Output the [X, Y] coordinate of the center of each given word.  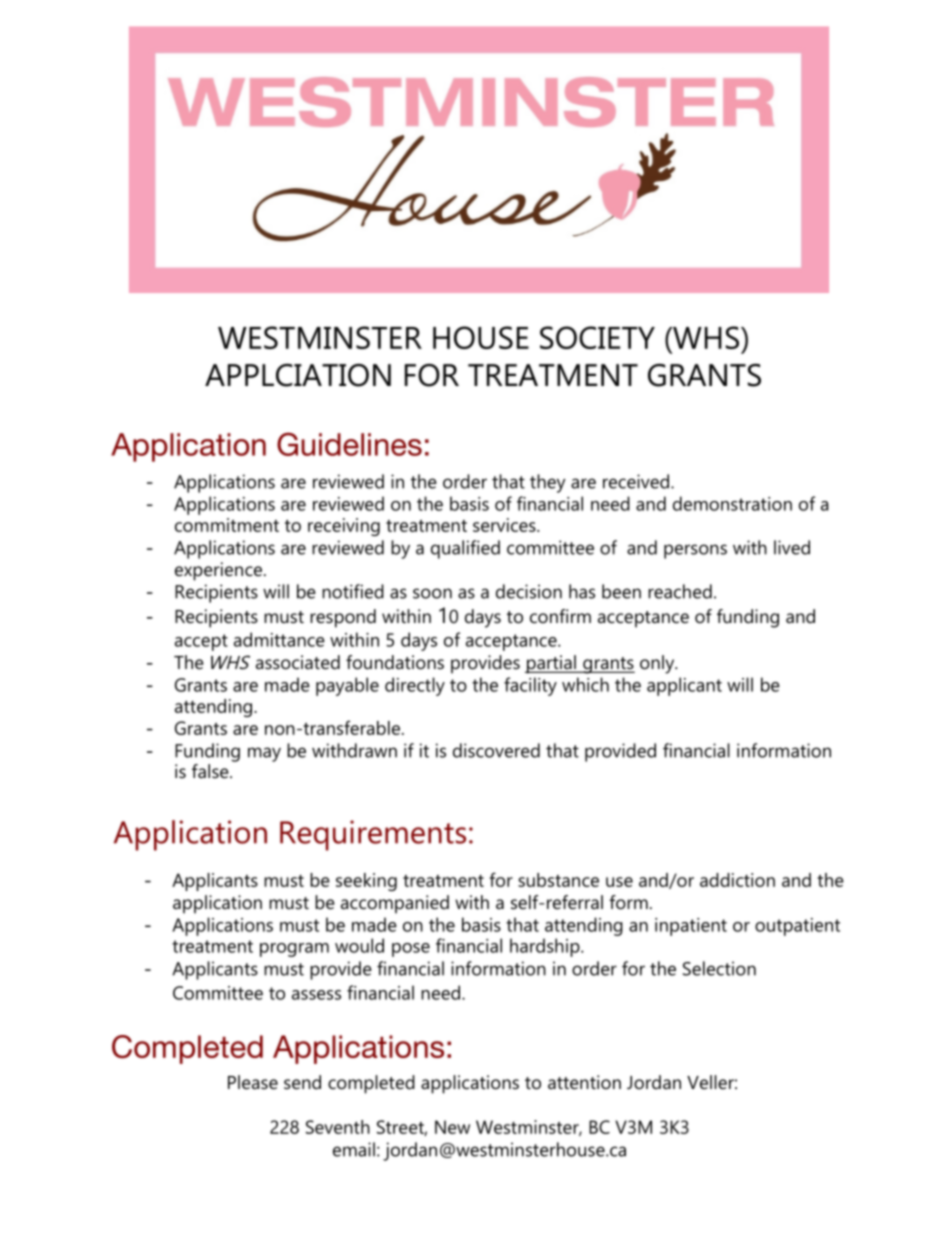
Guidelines [349, 444]
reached [680, 591]
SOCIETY [597, 337]
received [636, 481]
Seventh [338, 1127]
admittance [279, 639]
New [452, 1127]
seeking [366, 882]
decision [529, 591]
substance [558, 880]
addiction [737, 880]
